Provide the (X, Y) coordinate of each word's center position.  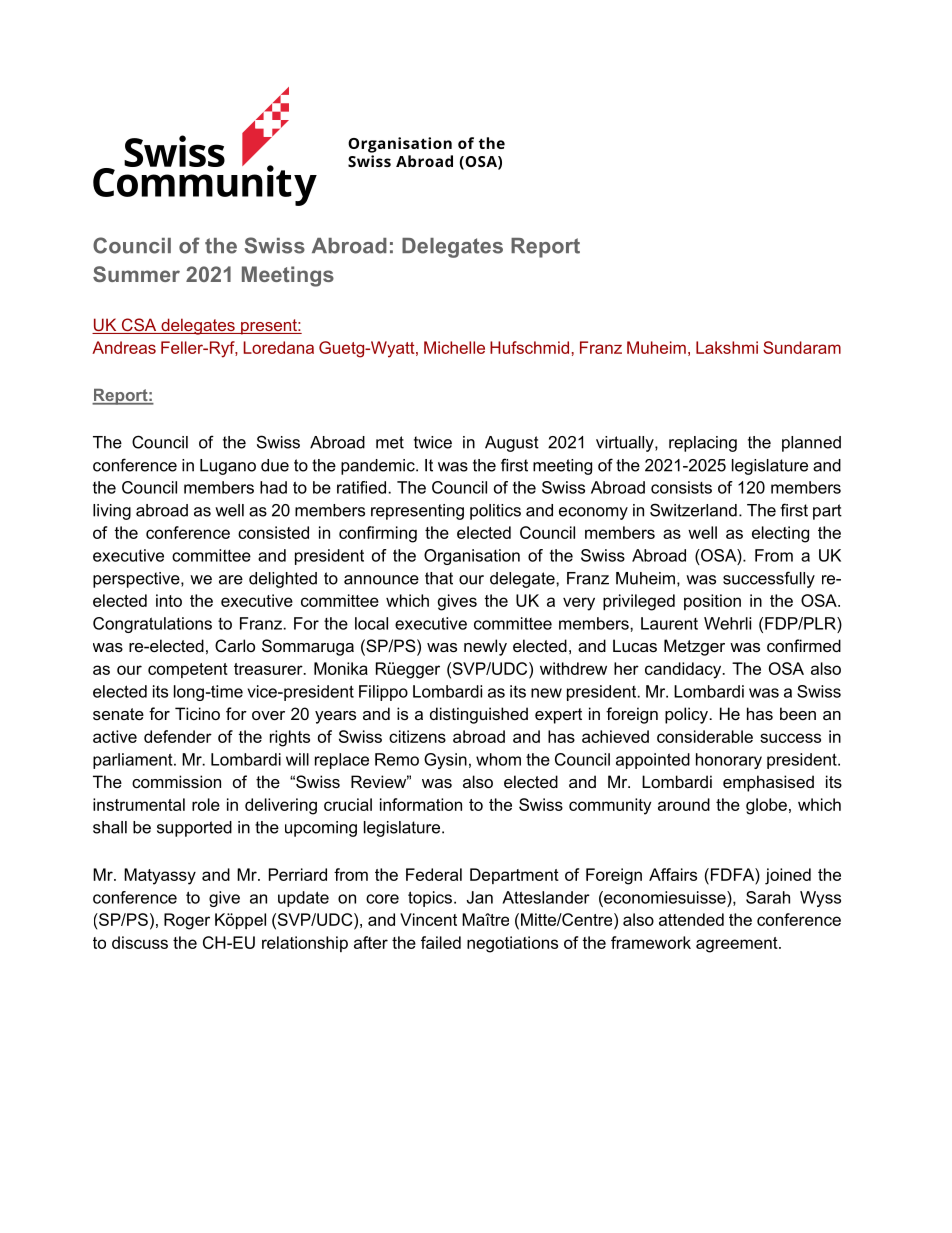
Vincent (428, 919)
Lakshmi (727, 347)
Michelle (454, 347)
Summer (136, 274)
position (712, 602)
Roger (187, 921)
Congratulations (152, 625)
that (439, 578)
